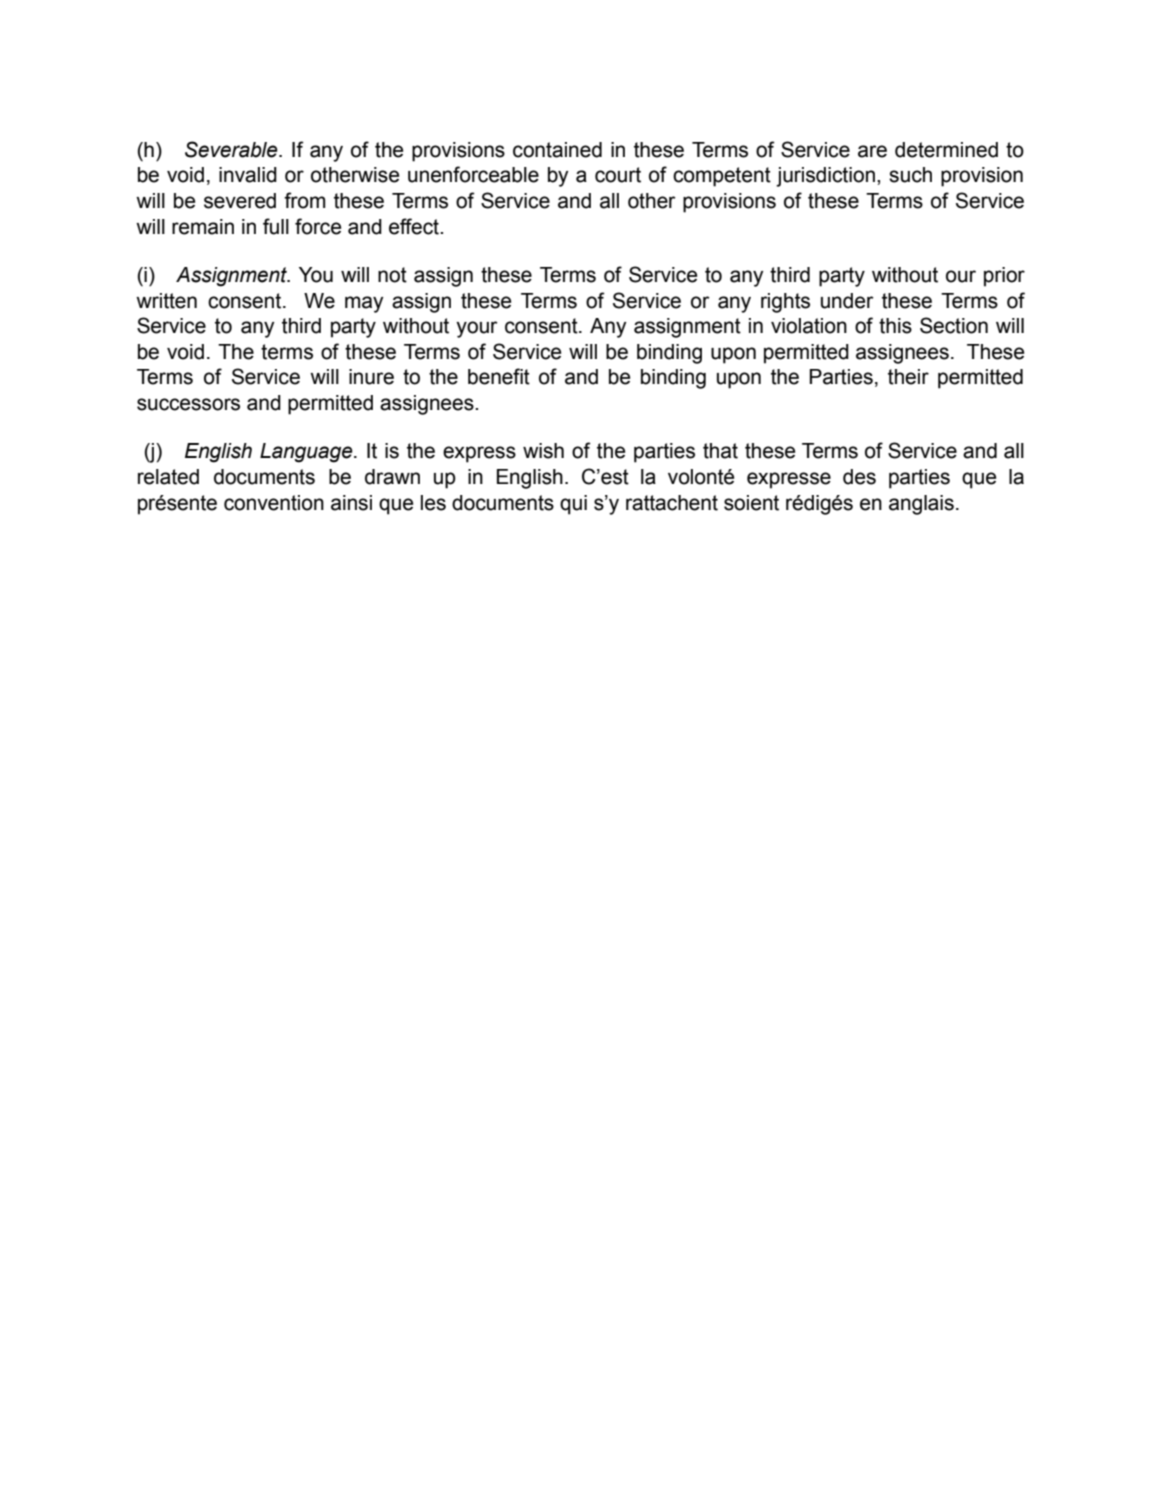  Describe the element at coordinates (921, 505) in the page. I see `anglais` at that location.
